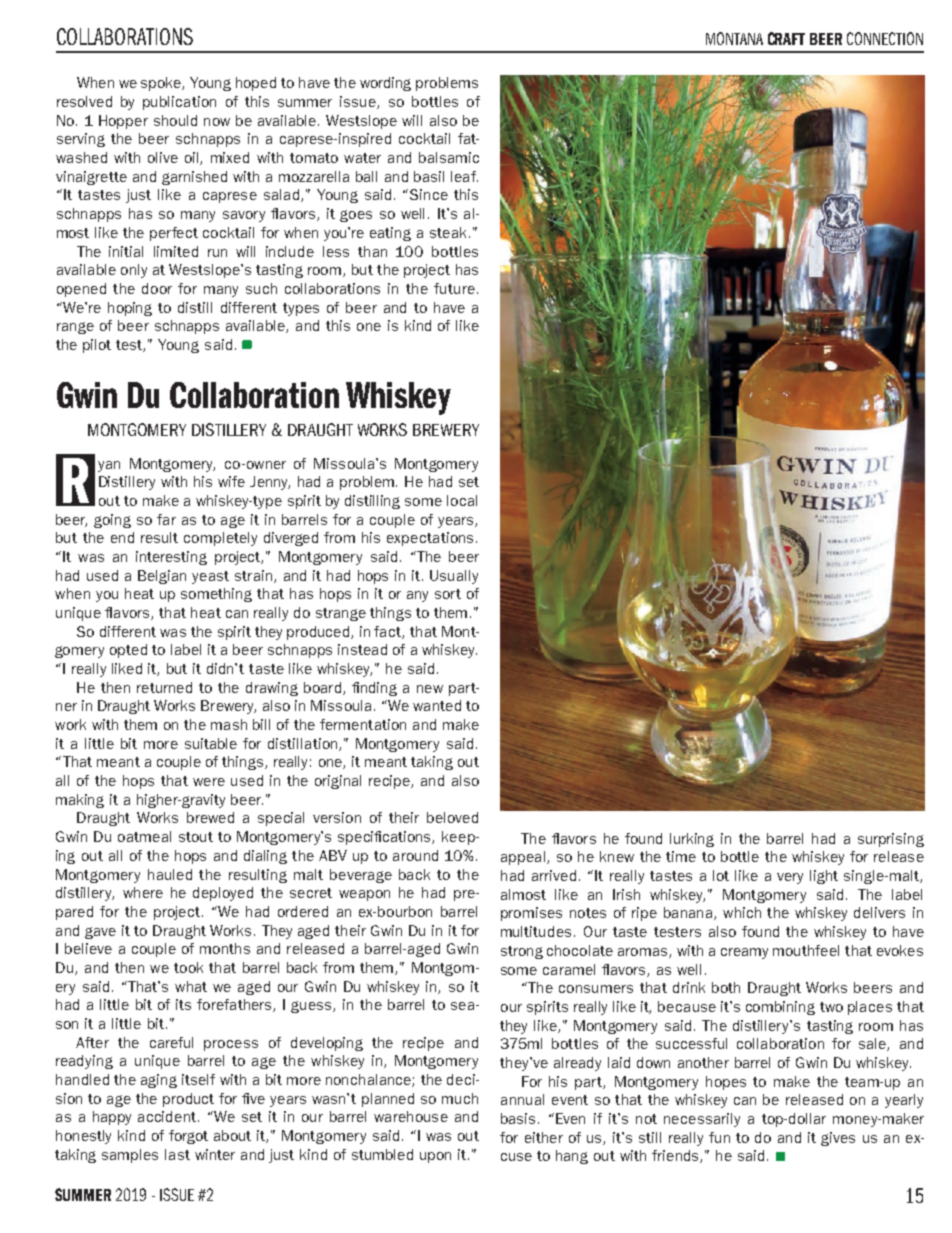  I want to click on Belgian, so click(162, 577).
